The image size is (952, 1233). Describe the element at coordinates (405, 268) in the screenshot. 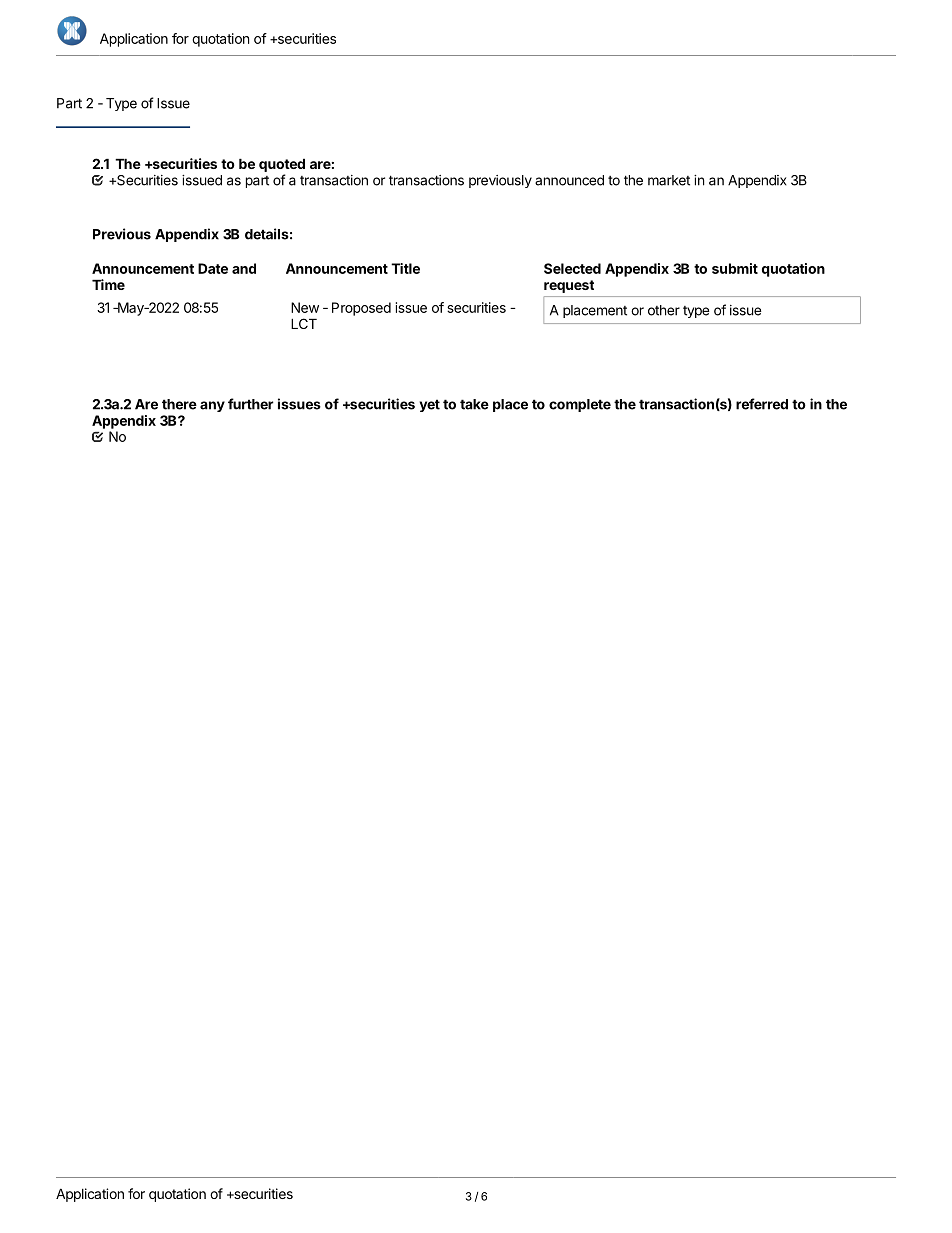

I see `Title` at that location.
